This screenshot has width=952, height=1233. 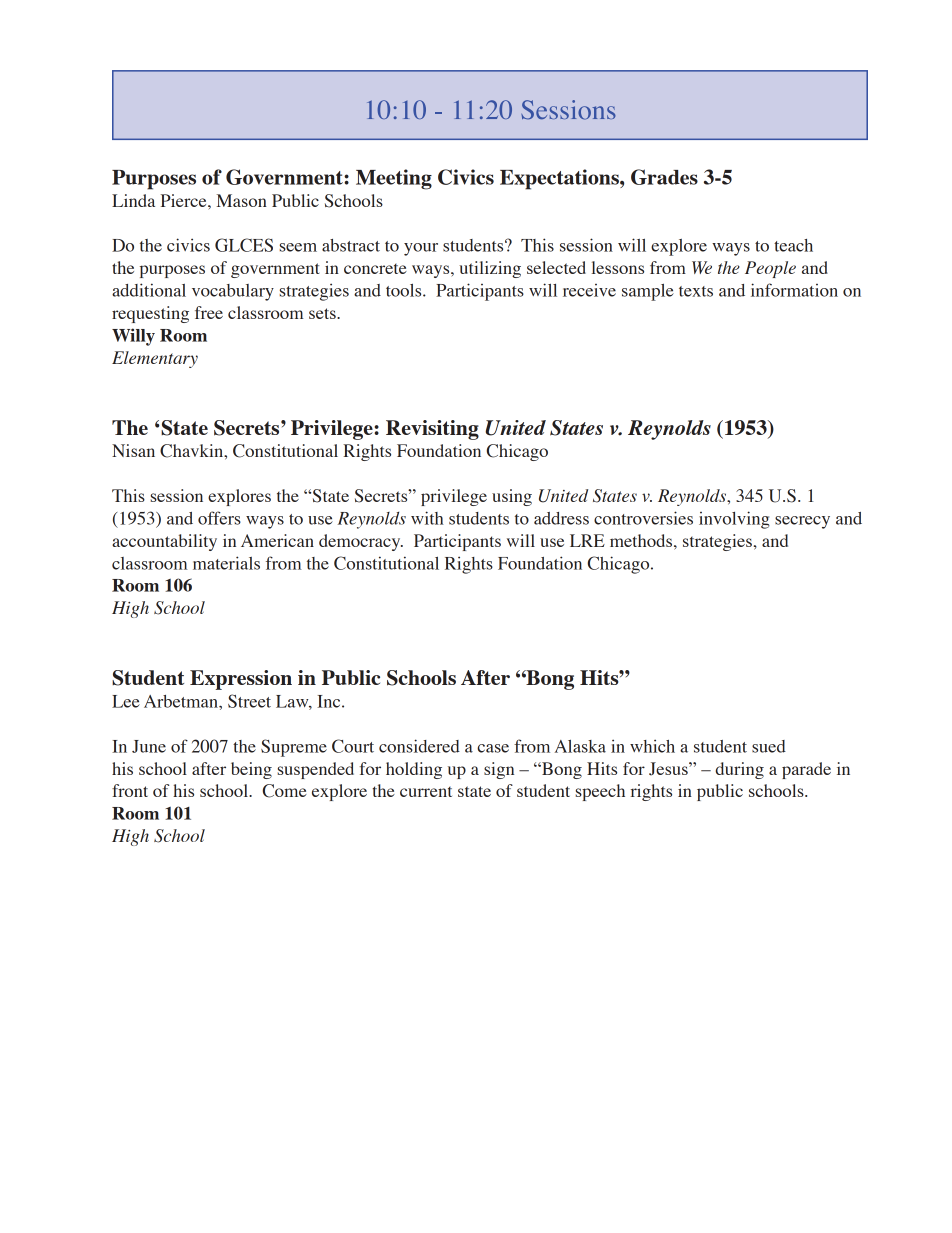 What do you see at coordinates (133, 450) in the screenshot?
I see `Nisan` at bounding box center [133, 450].
